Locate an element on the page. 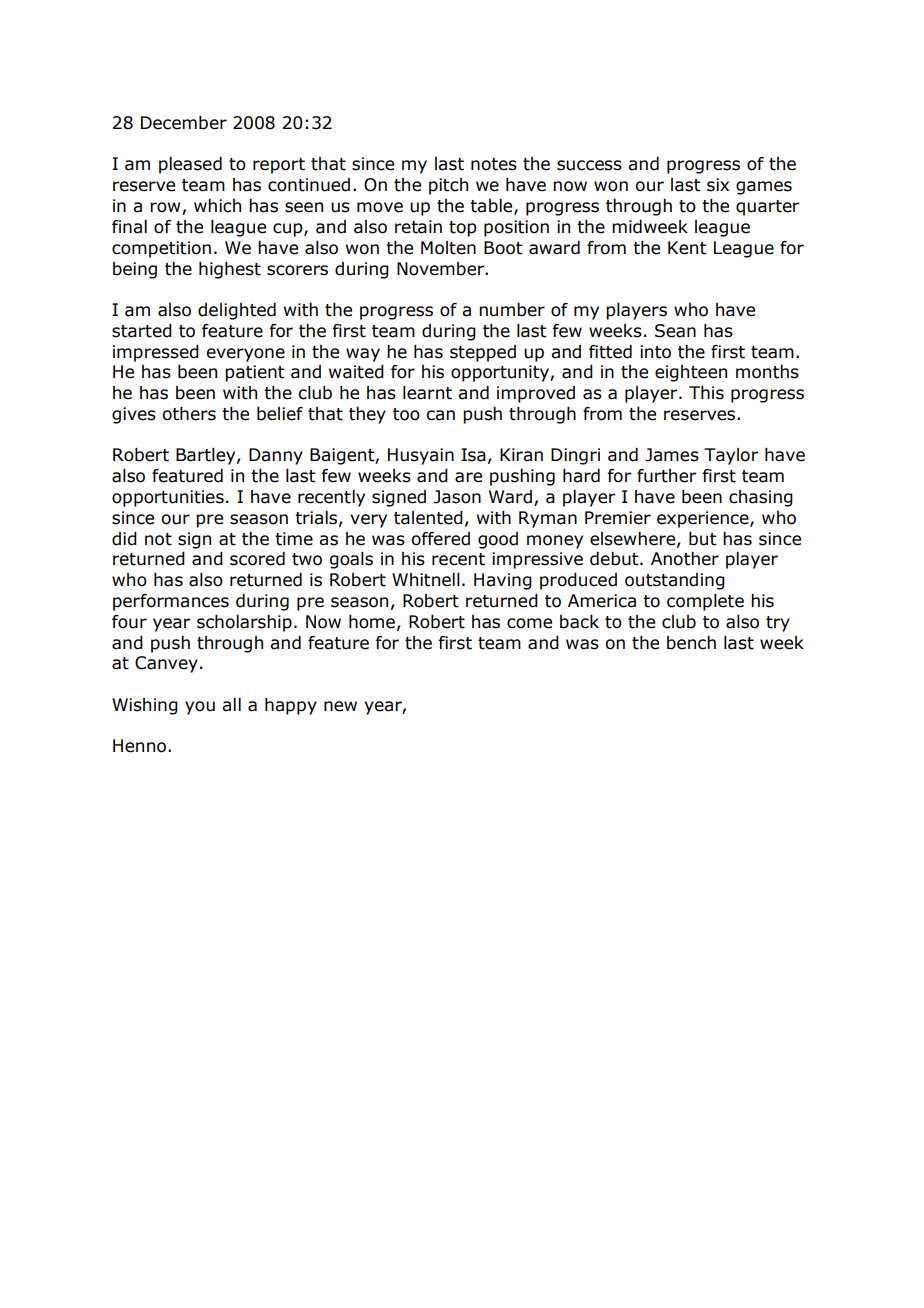 This document has height=1308, width=924. performances is located at coordinates (171, 602).
